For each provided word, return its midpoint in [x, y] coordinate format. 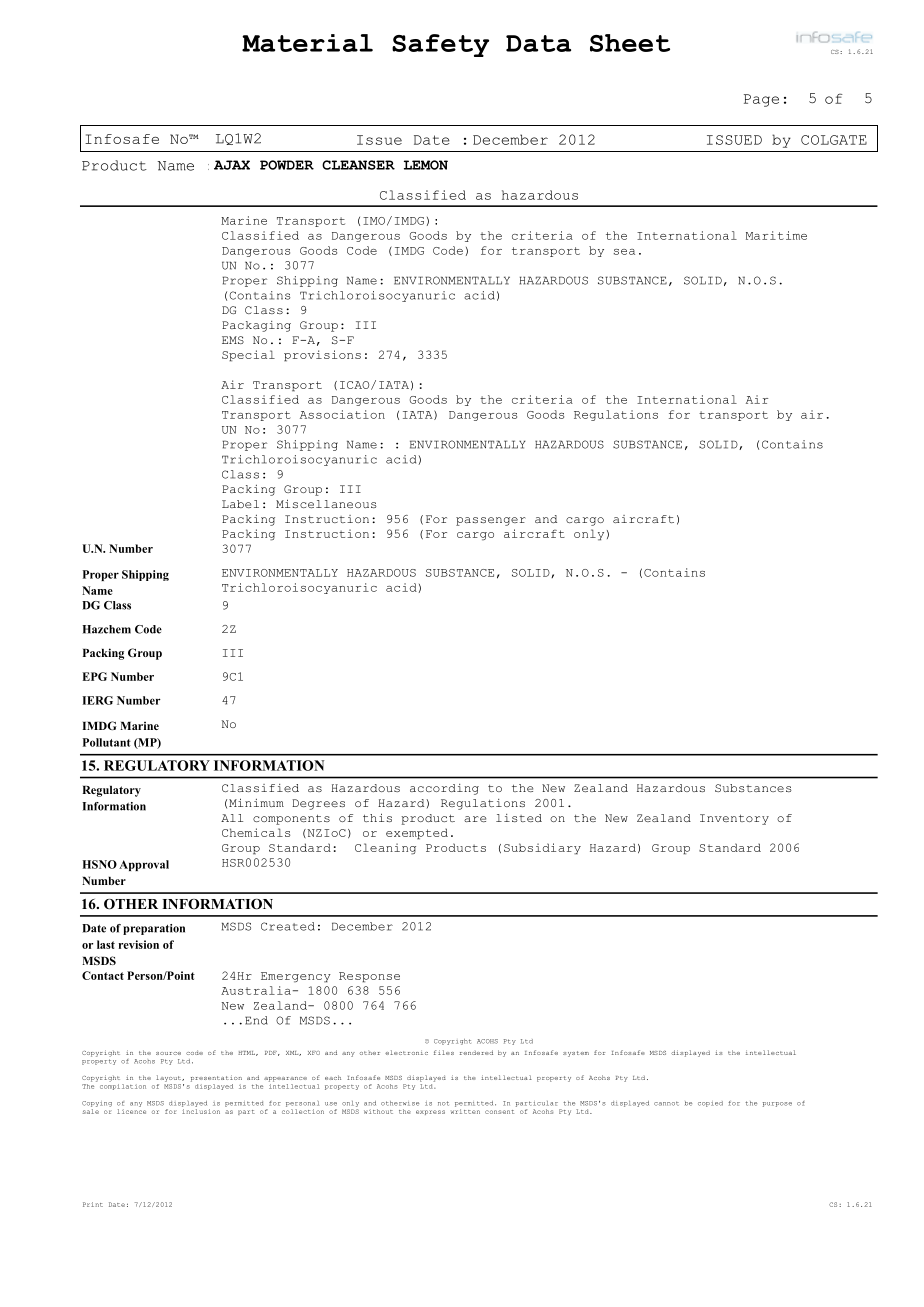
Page [761, 100]
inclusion [201, 1111]
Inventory [734, 819]
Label [240, 504]
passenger [491, 521]
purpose [777, 1104]
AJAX [232, 165]
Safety [440, 45]
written [465, 1111]
